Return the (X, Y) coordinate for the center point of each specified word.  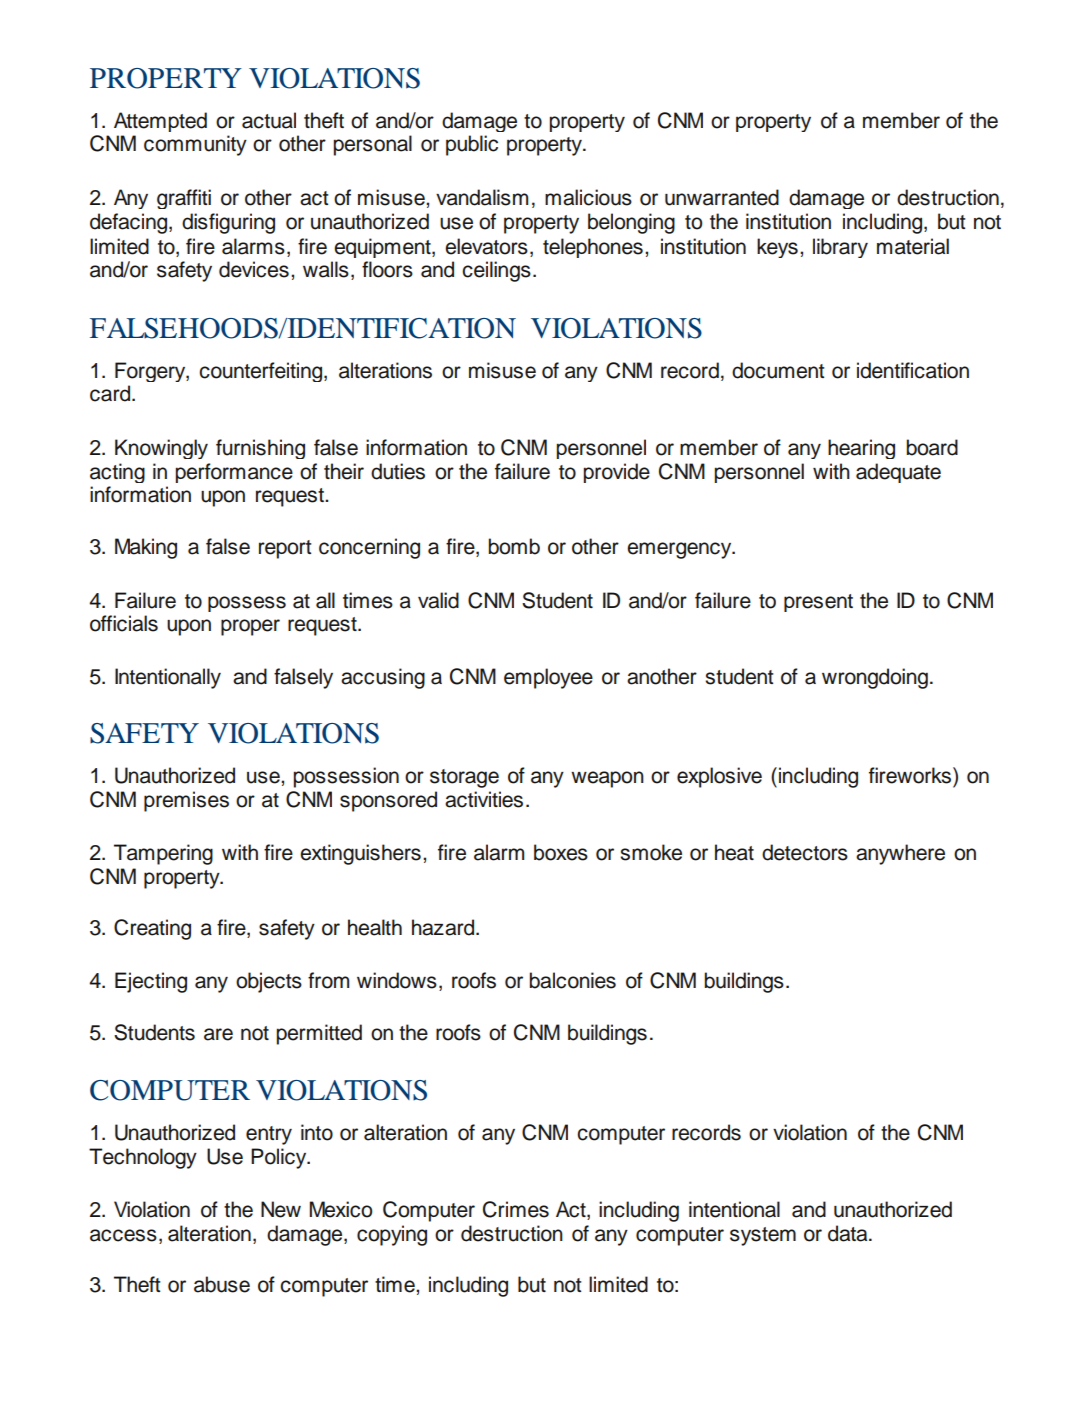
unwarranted (722, 197)
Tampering (163, 854)
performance (234, 473)
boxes (561, 852)
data (849, 1233)
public (472, 145)
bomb (514, 546)
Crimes (516, 1209)
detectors (805, 852)
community (195, 145)
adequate (898, 473)
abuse (222, 1284)
